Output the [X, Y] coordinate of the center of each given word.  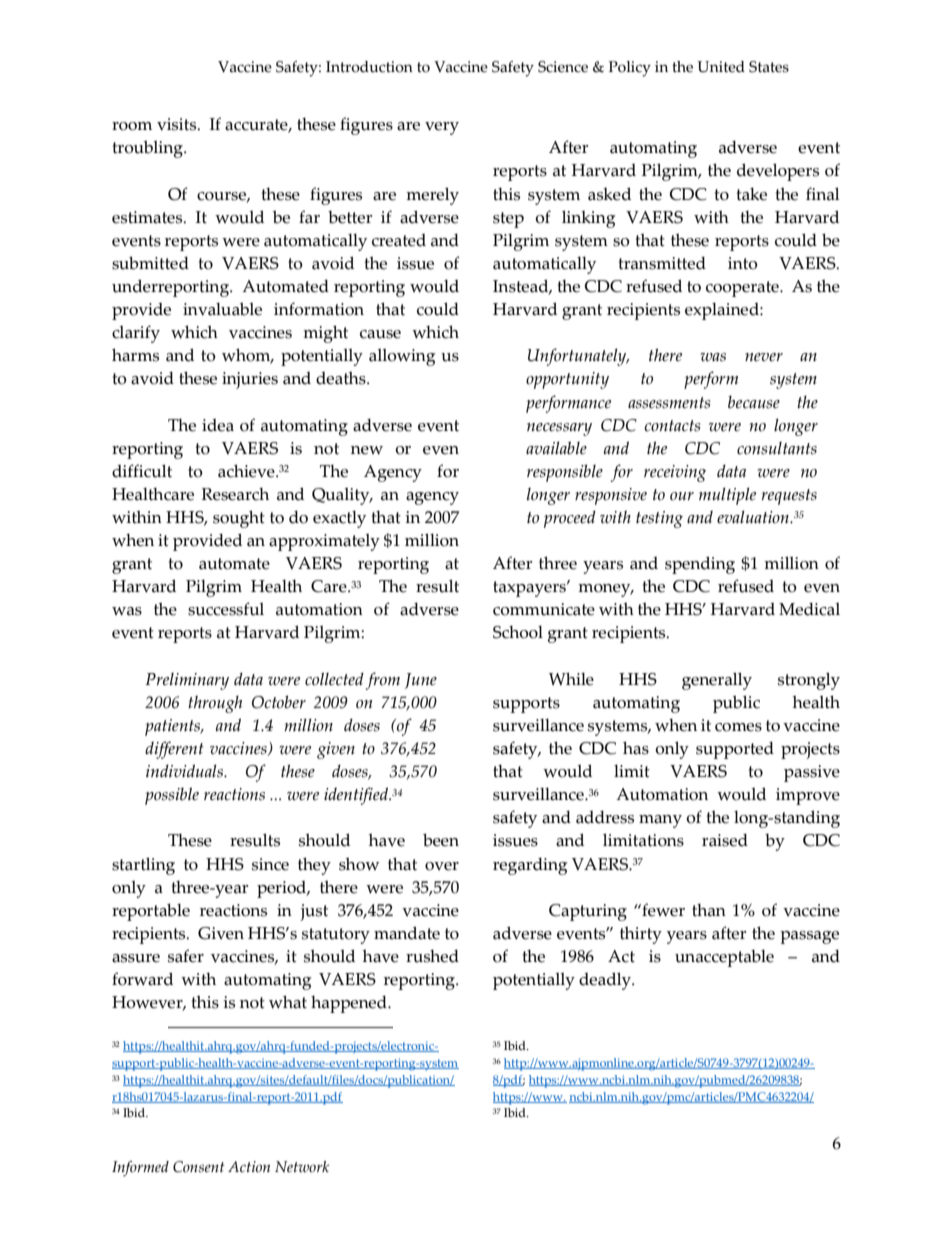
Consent [199, 1167]
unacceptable [724, 958]
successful [226, 609]
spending [700, 565]
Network [302, 1167]
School [518, 632]
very [442, 128]
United [721, 67]
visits [178, 124]
